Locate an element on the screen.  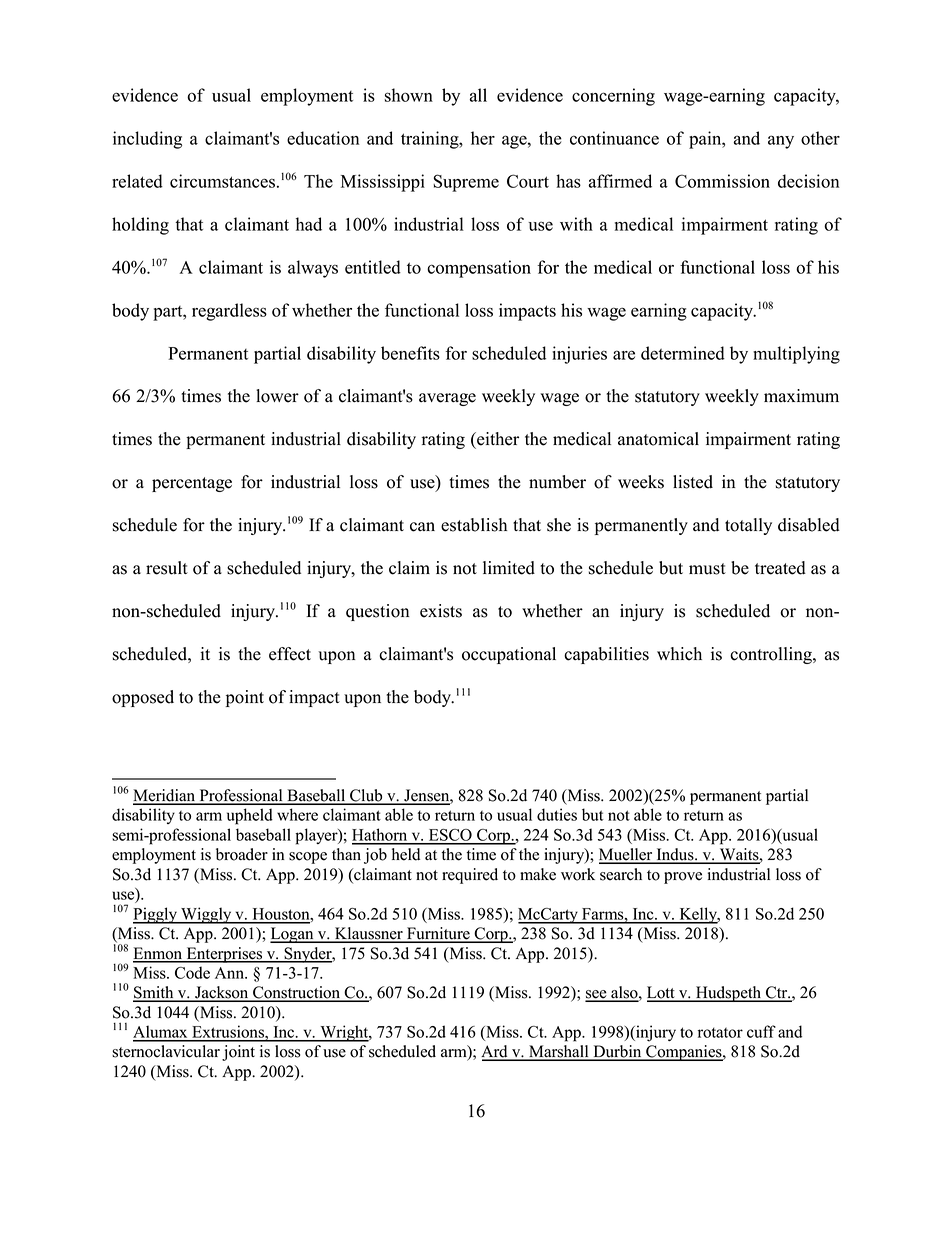
Jackson is located at coordinates (222, 993).
